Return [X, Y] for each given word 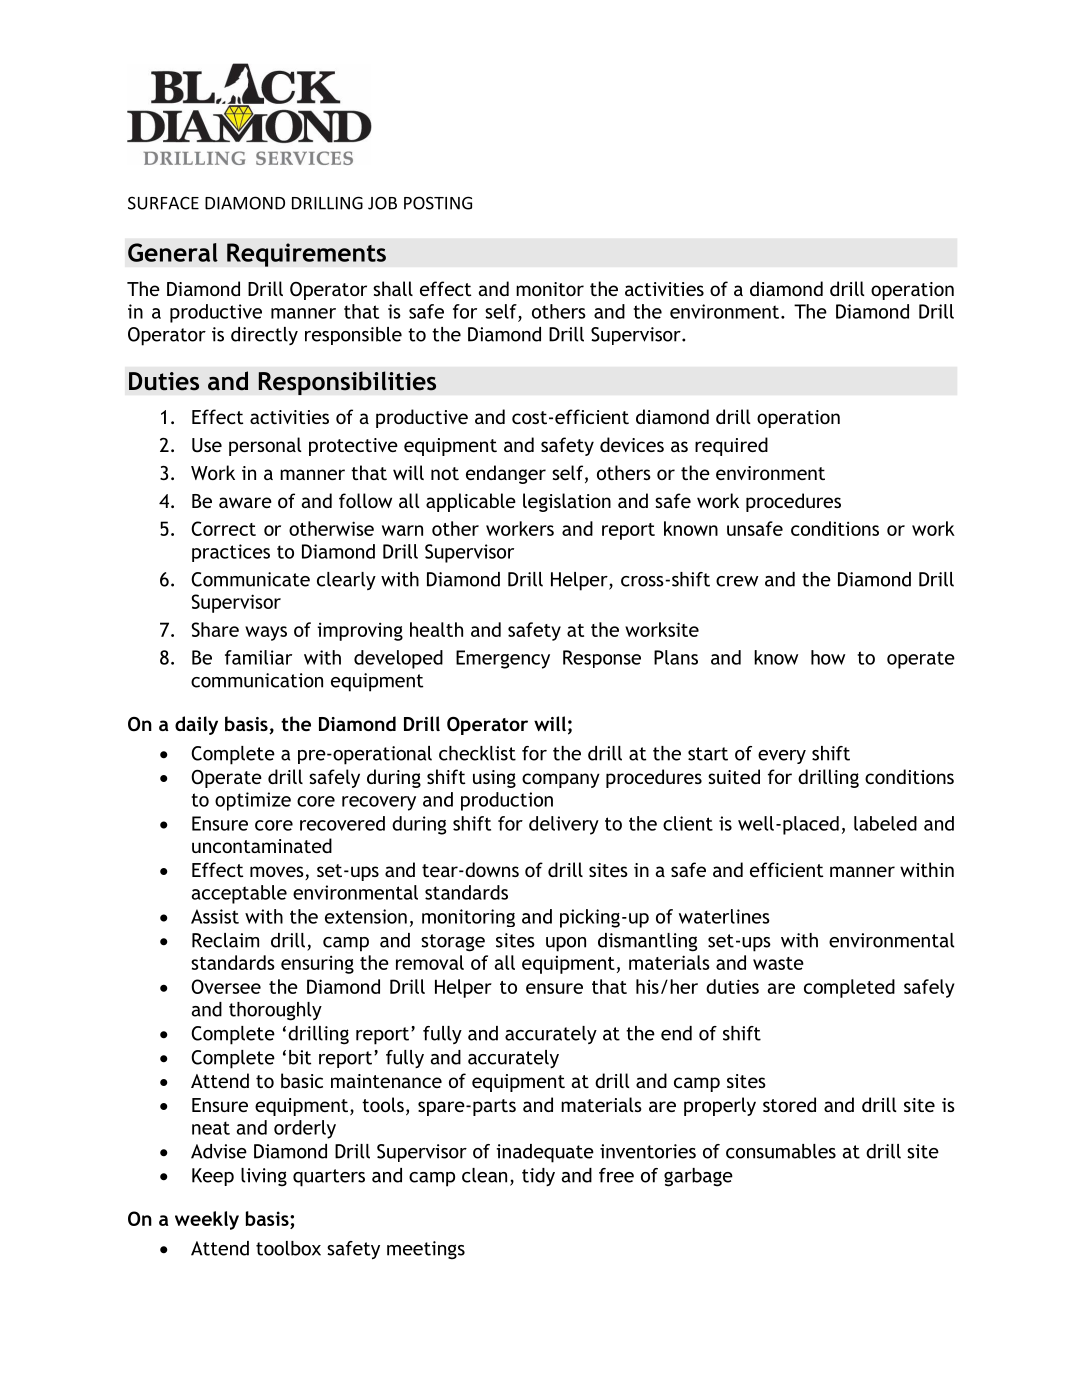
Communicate [250, 579]
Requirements [306, 255]
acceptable [239, 894]
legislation [567, 502]
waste [778, 963]
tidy [538, 1177]
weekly [207, 1220]
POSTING [438, 203]
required [731, 446]
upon [566, 944]
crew [737, 581]
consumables [781, 1151]
